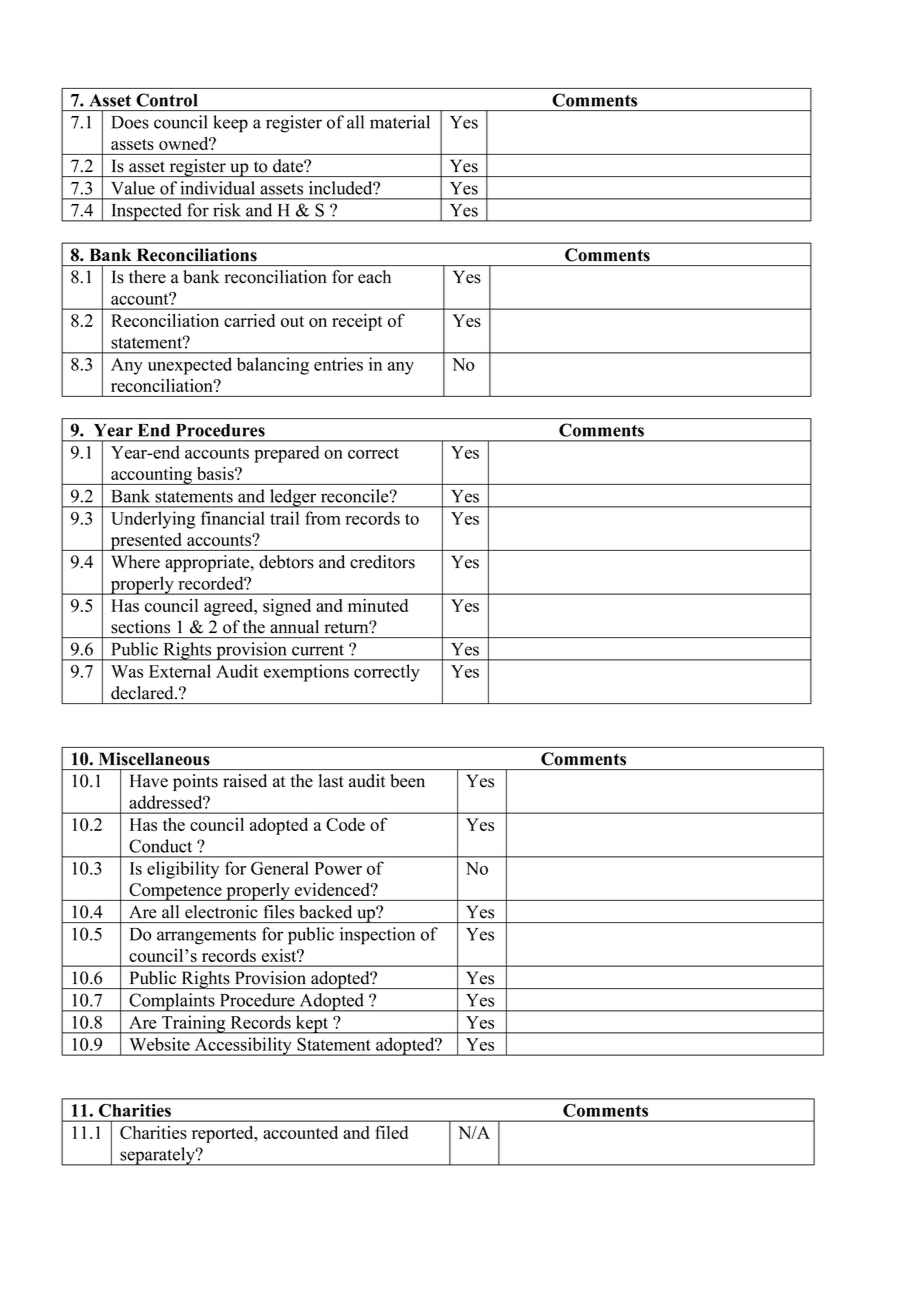 The width and height of the screenshot is (924, 1308). Describe the element at coordinates (230, 124) in the screenshot. I see `keep` at that location.
